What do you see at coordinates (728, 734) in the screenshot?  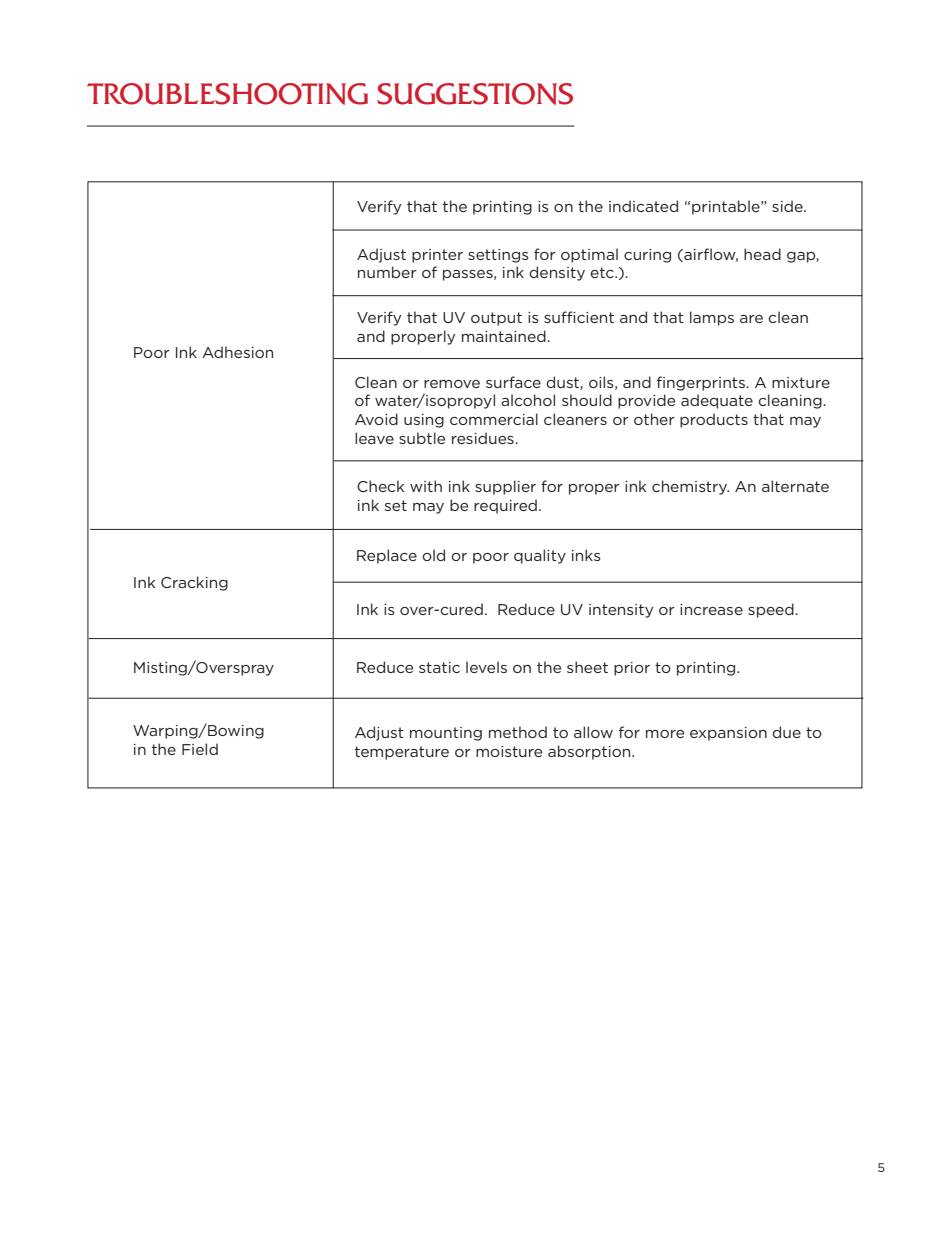 I see `expansion` at bounding box center [728, 734].
